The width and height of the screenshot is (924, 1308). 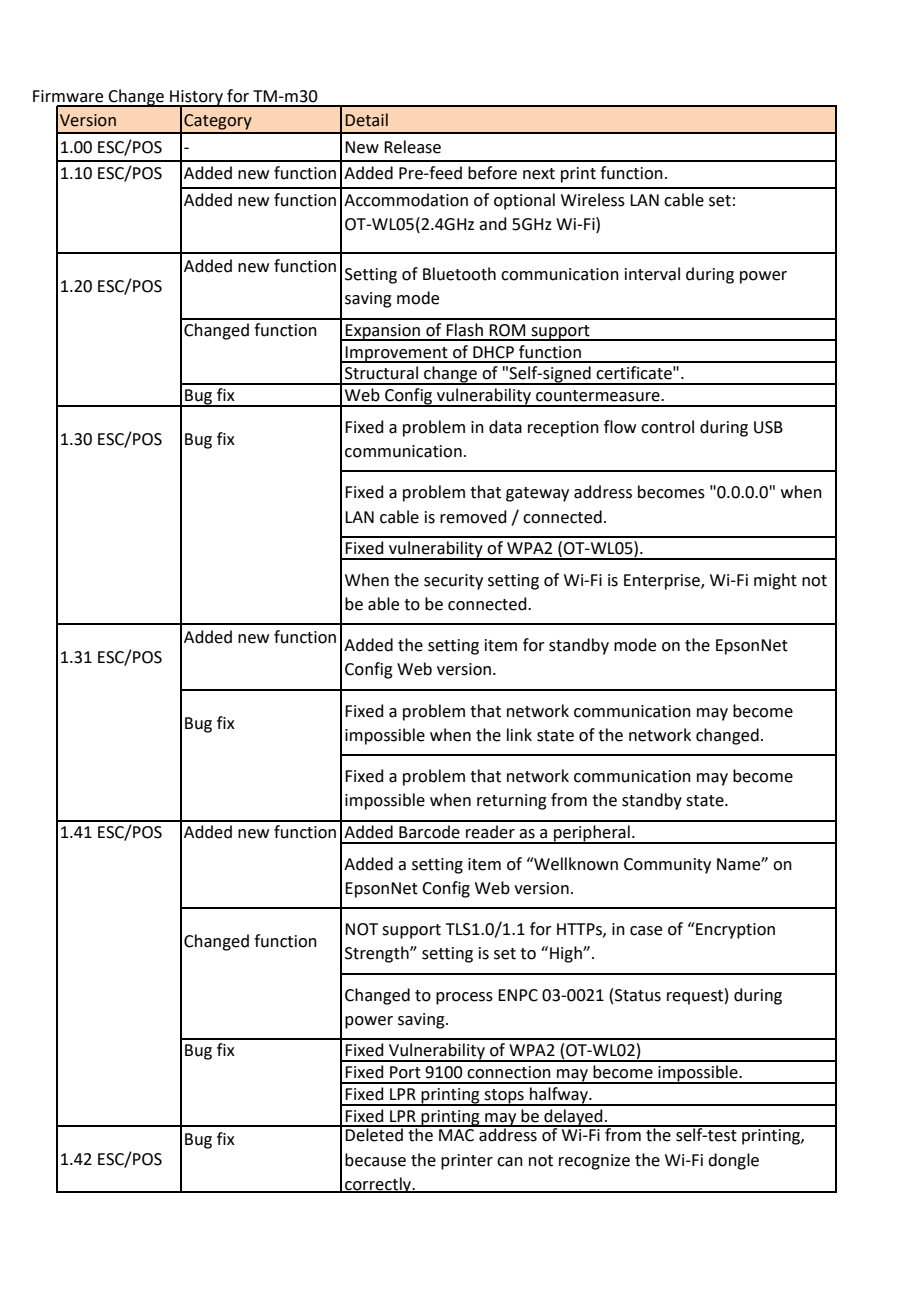 What do you see at coordinates (667, 427) in the screenshot?
I see `control` at bounding box center [667, 427].
